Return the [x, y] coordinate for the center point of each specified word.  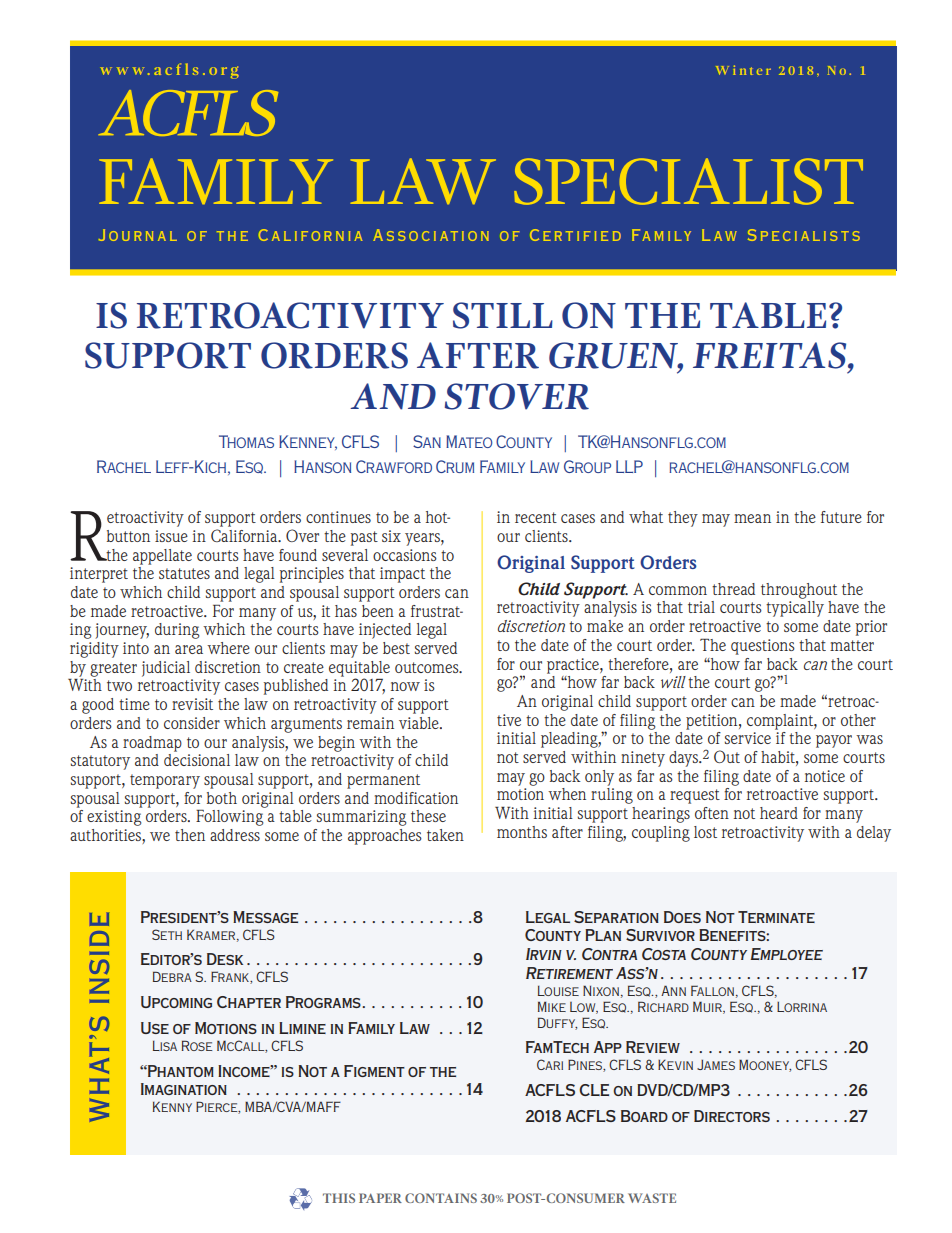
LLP [629, 466]
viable [420, 723]
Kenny [172, 1107]
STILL [503, 315]
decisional [197, 760]
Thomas [246, 441]
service [748, 738]
